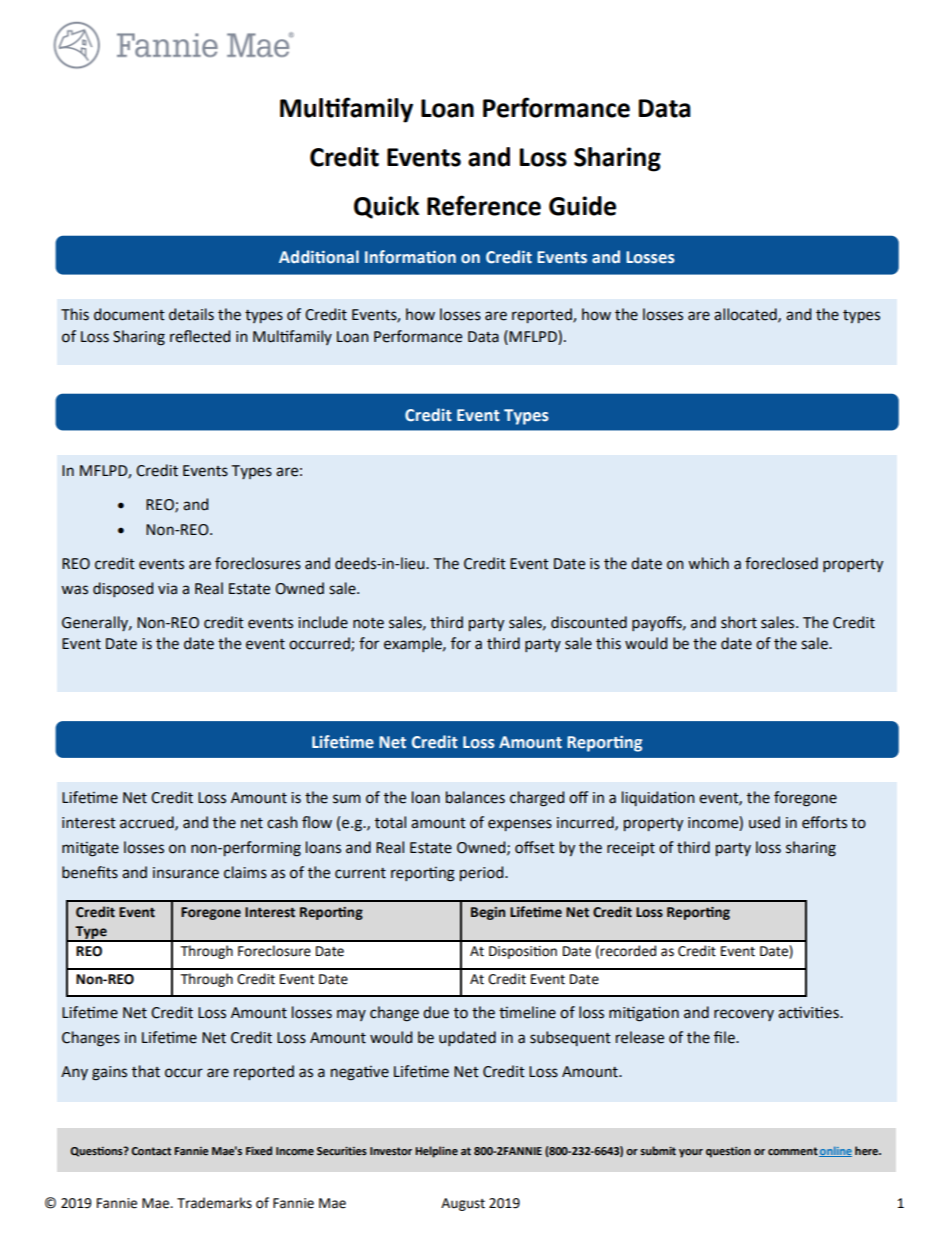 The image size is (952, 1233). What do you see at coordinates (484, 205) in the screenshot?
I see `Reference` at bounding box center [484, 205].
